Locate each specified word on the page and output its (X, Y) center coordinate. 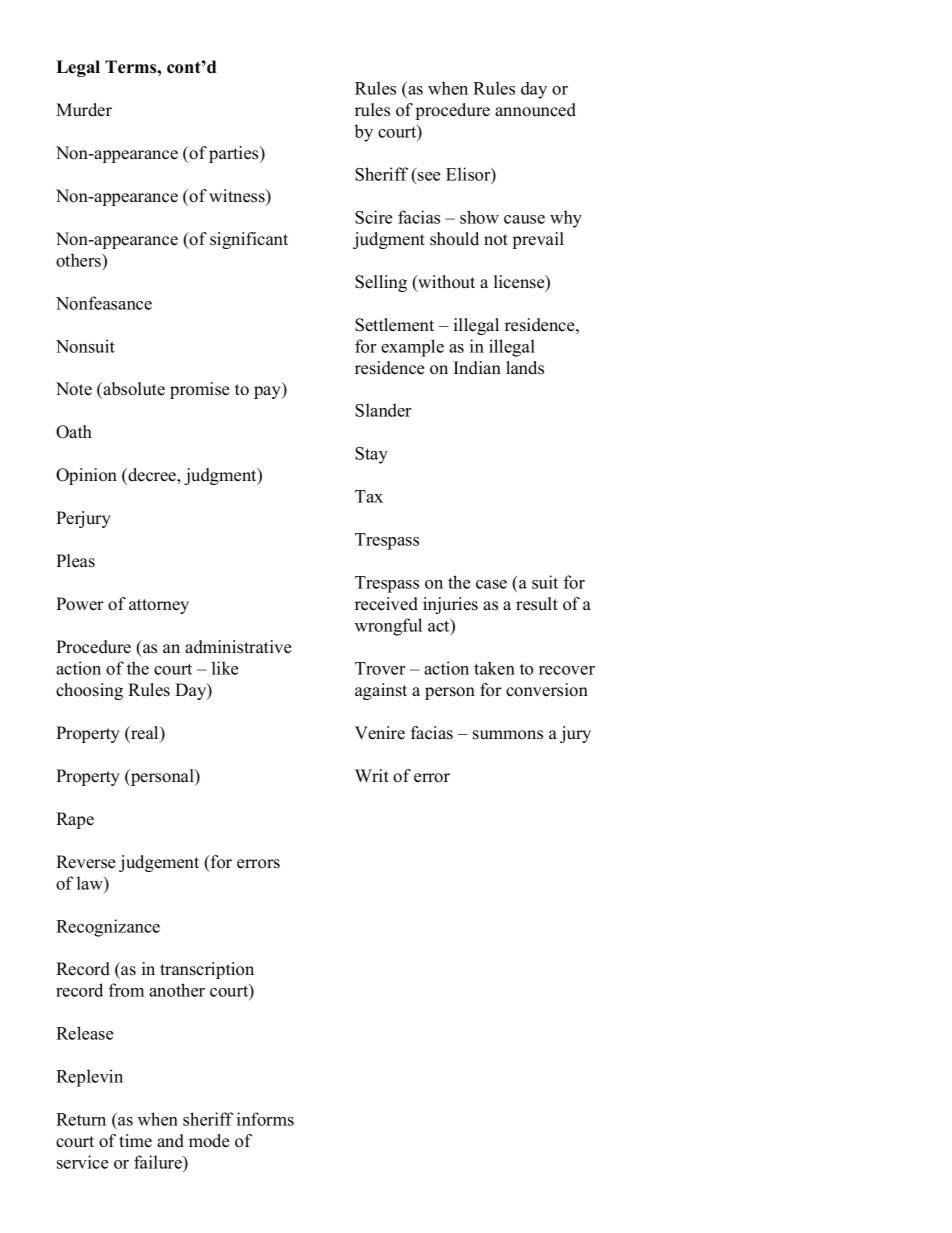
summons (508, 735)
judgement (159, 863)
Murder (84, 110)
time (135, 1141)
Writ (372, 775)
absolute (133, 389)
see (429, 176)
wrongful (388, 627)
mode (209, 1141)
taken (494, 668)
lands (525, 368)
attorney (159, 606)
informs (265, 1119)
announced (535, 110)
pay (268, 392)
